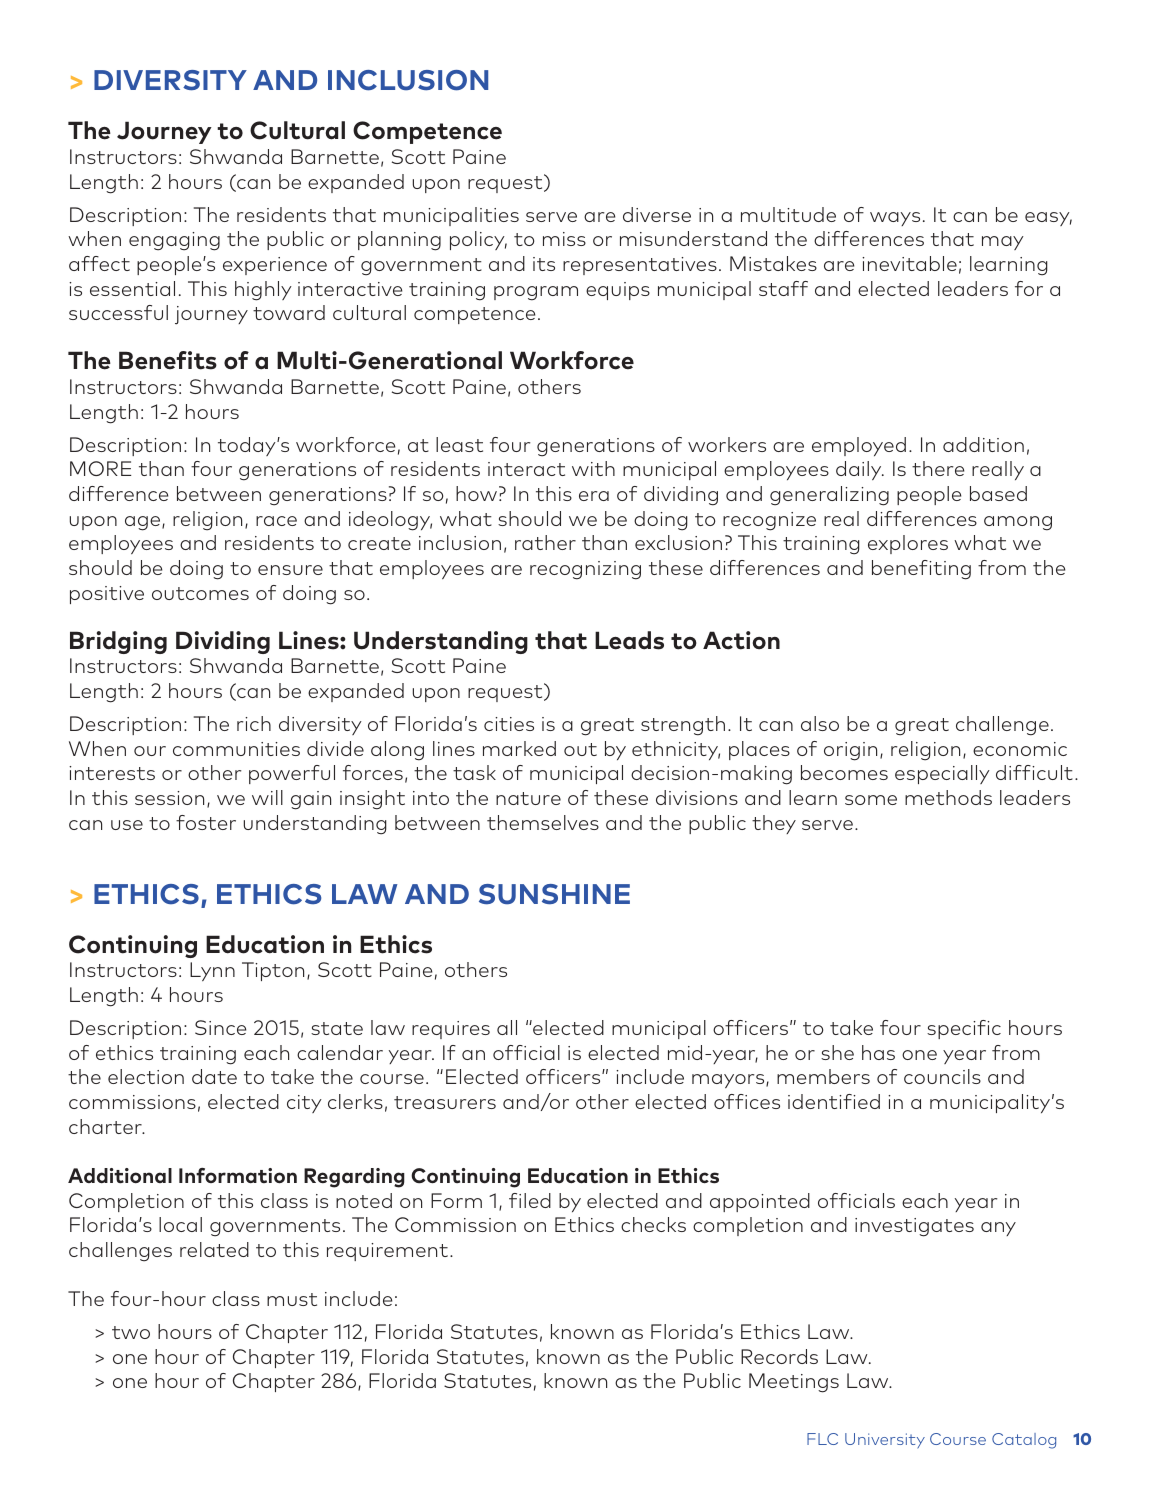 This screenshot has height=1500, width=1159. I want to click on two, so click(131, 1332).
